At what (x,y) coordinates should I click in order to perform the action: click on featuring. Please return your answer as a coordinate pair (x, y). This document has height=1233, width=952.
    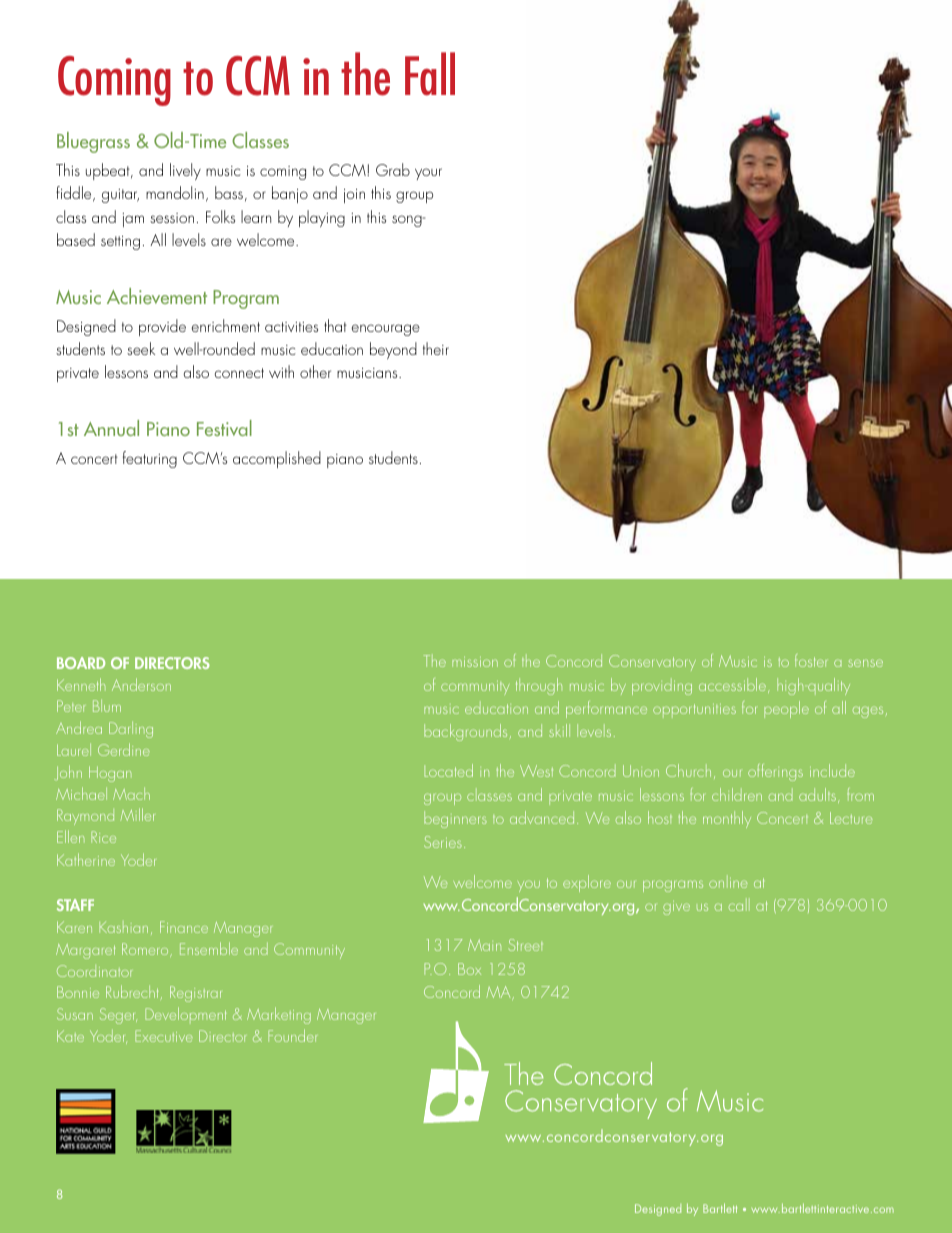
    Looking at the image, I should click on (150, 459).
